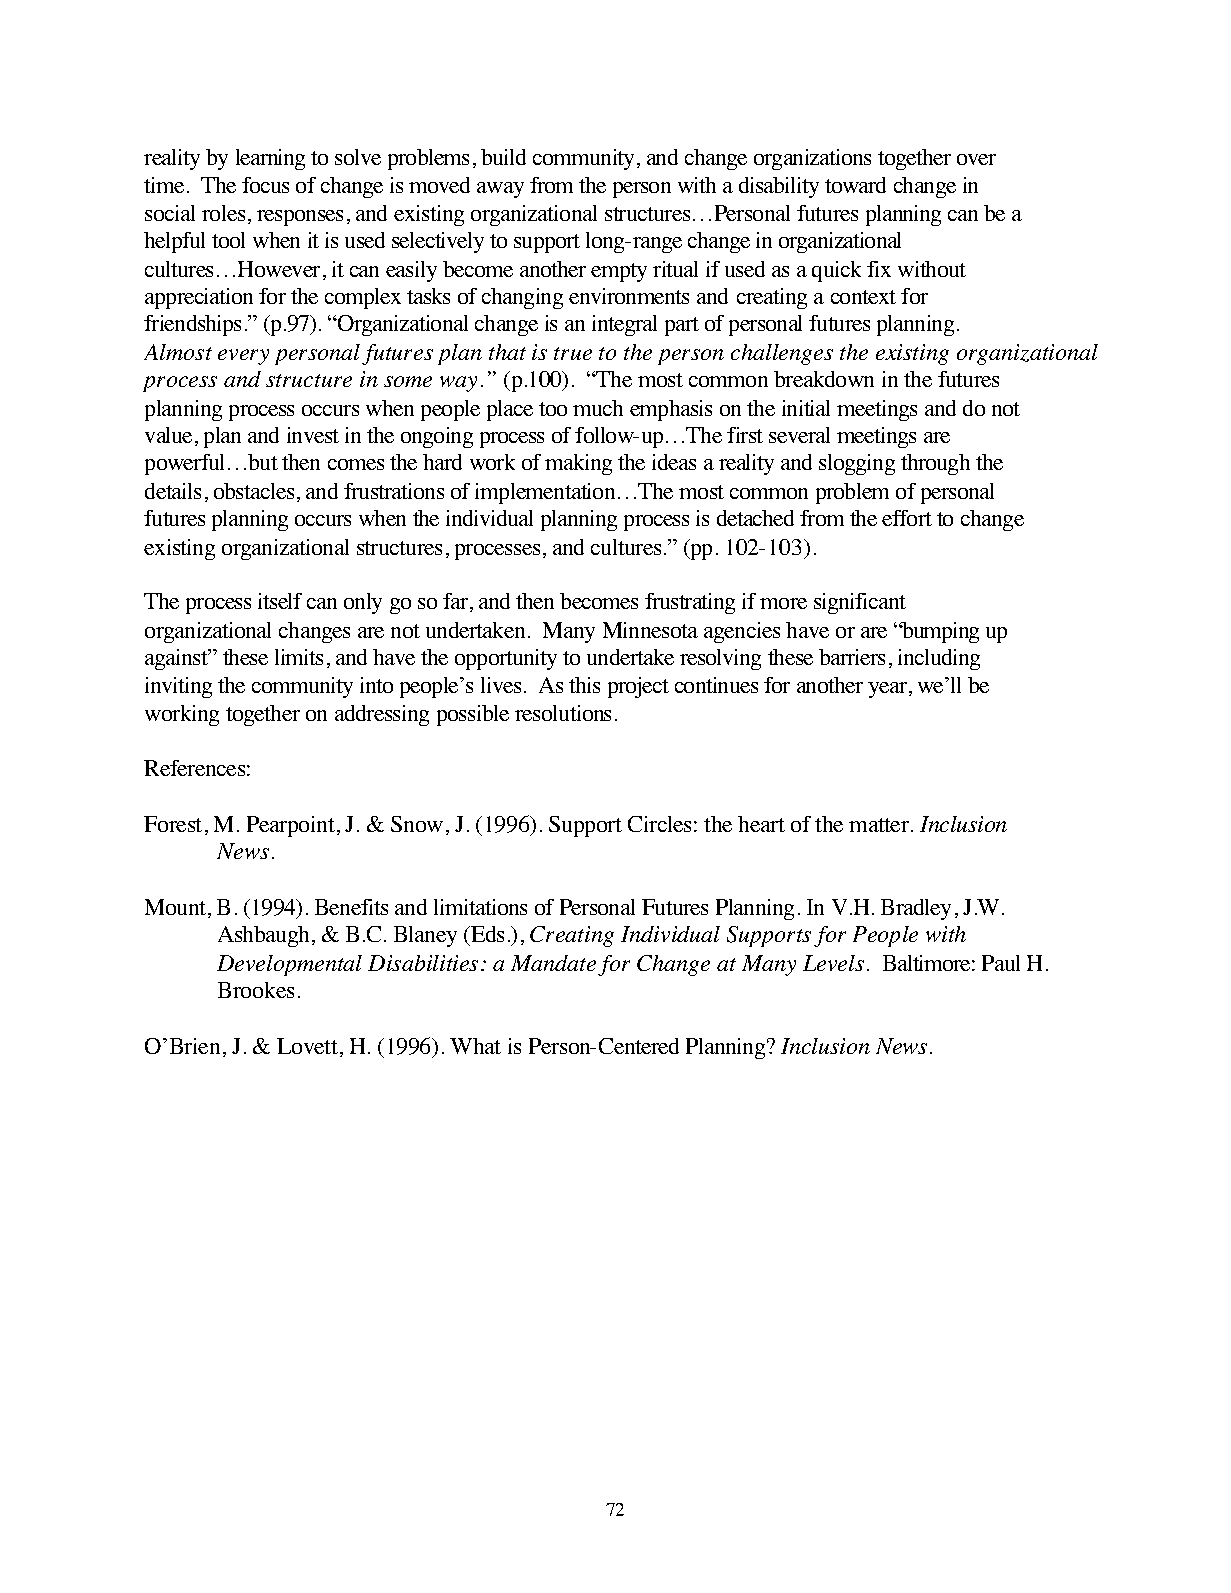 The width and height of the image is (1231, 1593). Describe the element at coordinates (265, 185) in the image. I see `focus` at that location.
